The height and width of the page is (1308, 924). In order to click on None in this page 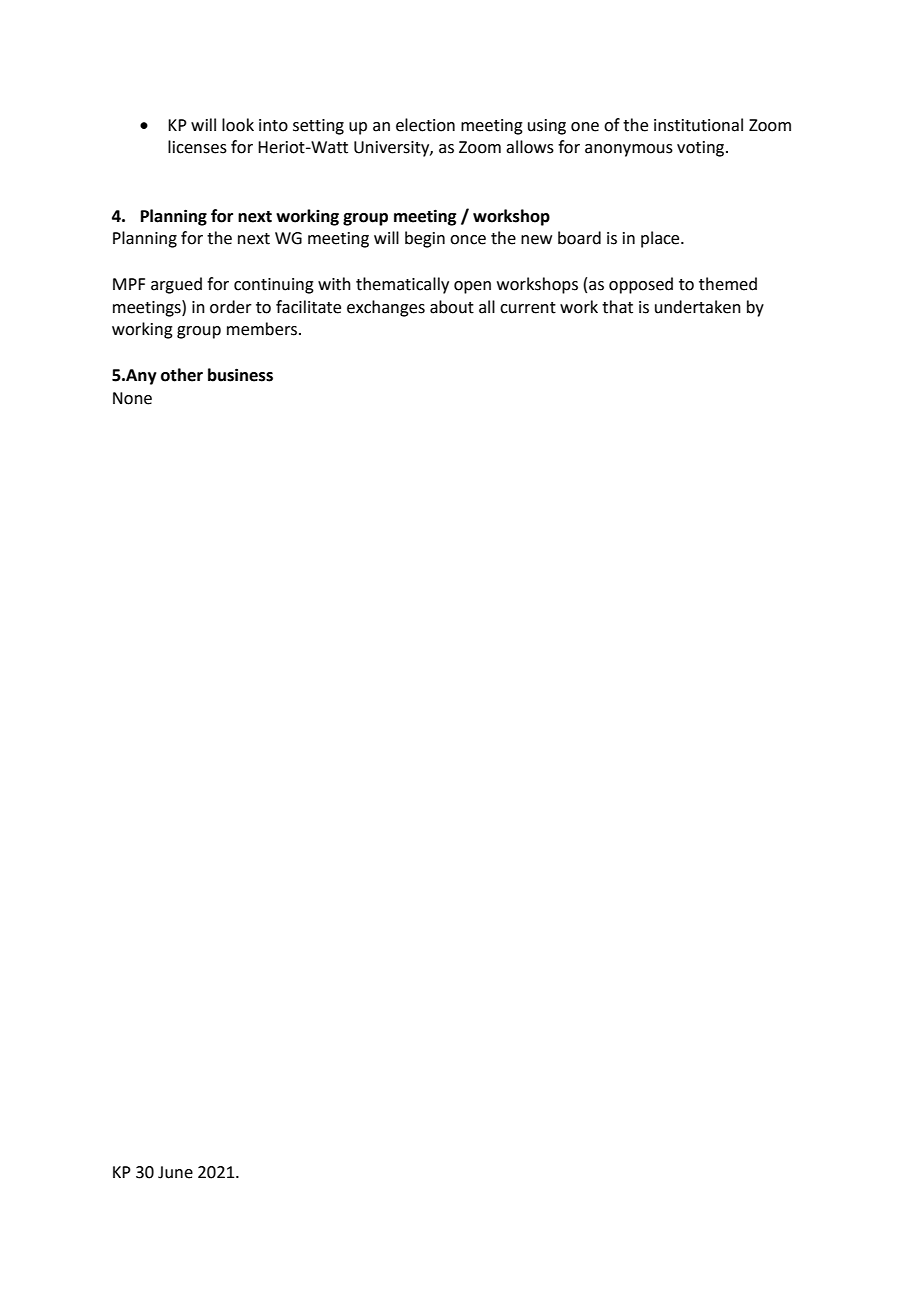, I will do `click(132, 398)`.
